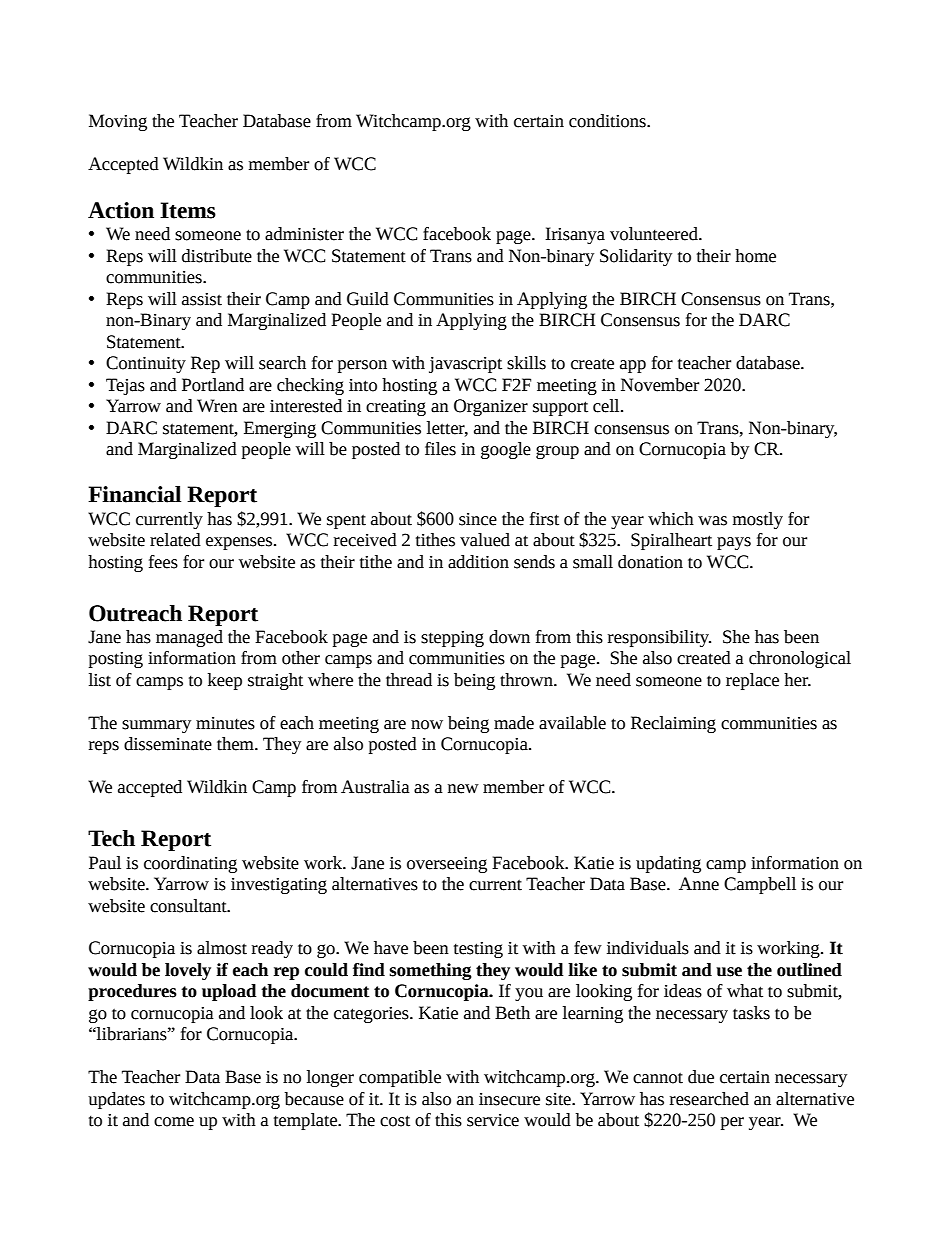 This screenshot has height=1233, width=952. I want to click on Moving, so click(118, 122).
